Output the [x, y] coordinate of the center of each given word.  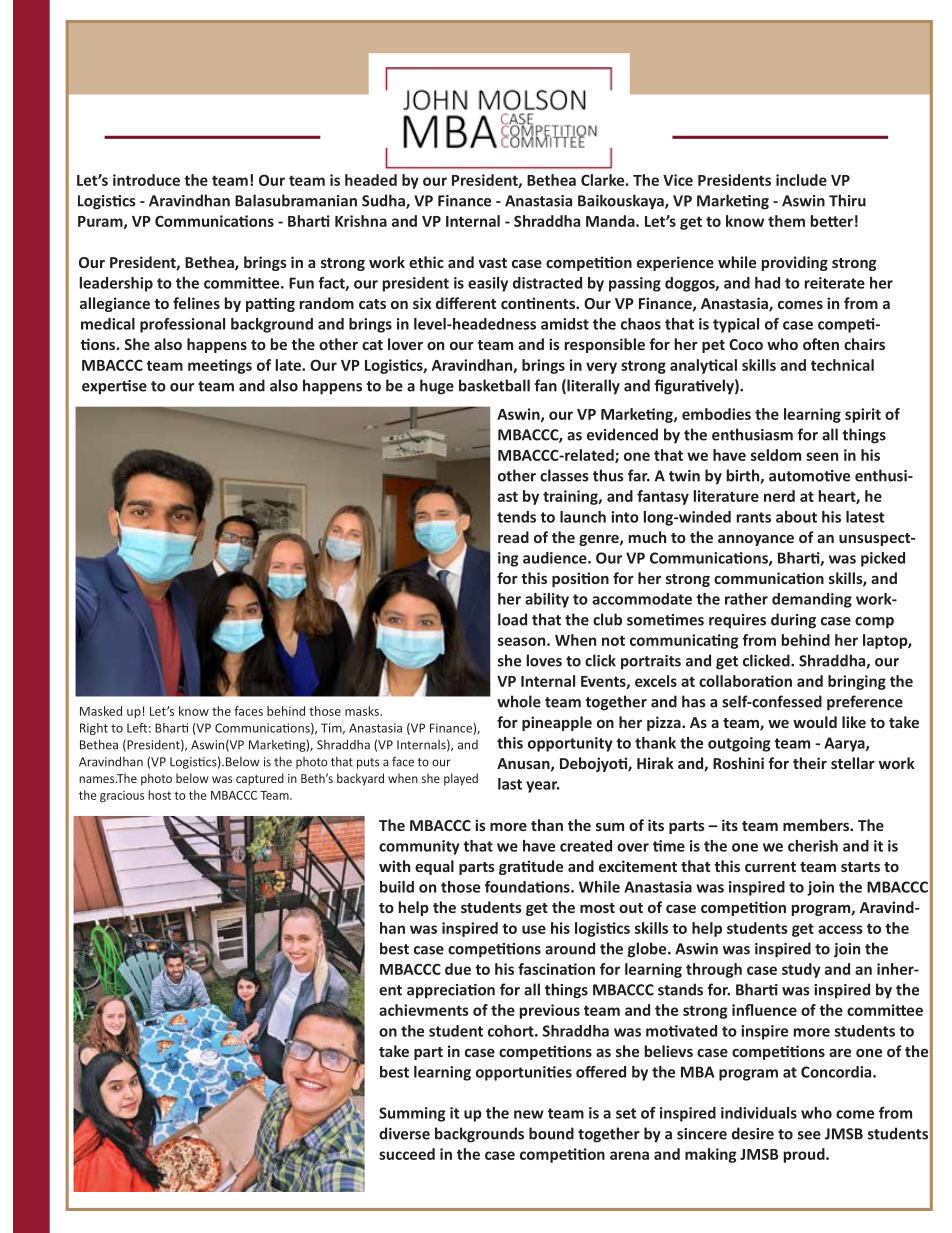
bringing [857, 682]
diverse [404, 1133]
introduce [146, 180]
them [786, 221]
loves [544, 660]
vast [492, 263]
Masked [101, 711]
